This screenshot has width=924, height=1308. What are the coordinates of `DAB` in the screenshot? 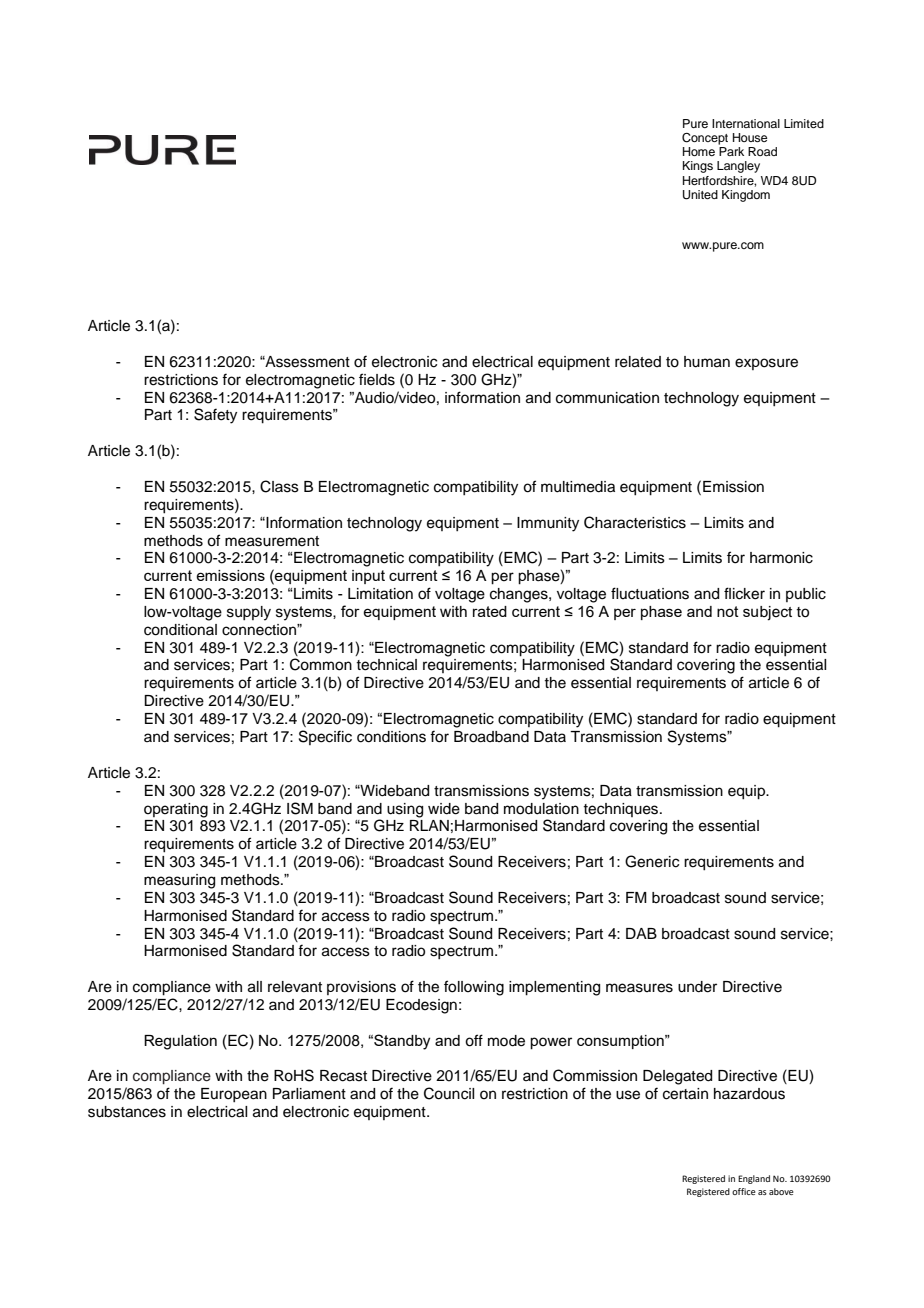 It's located at (641, 933).
